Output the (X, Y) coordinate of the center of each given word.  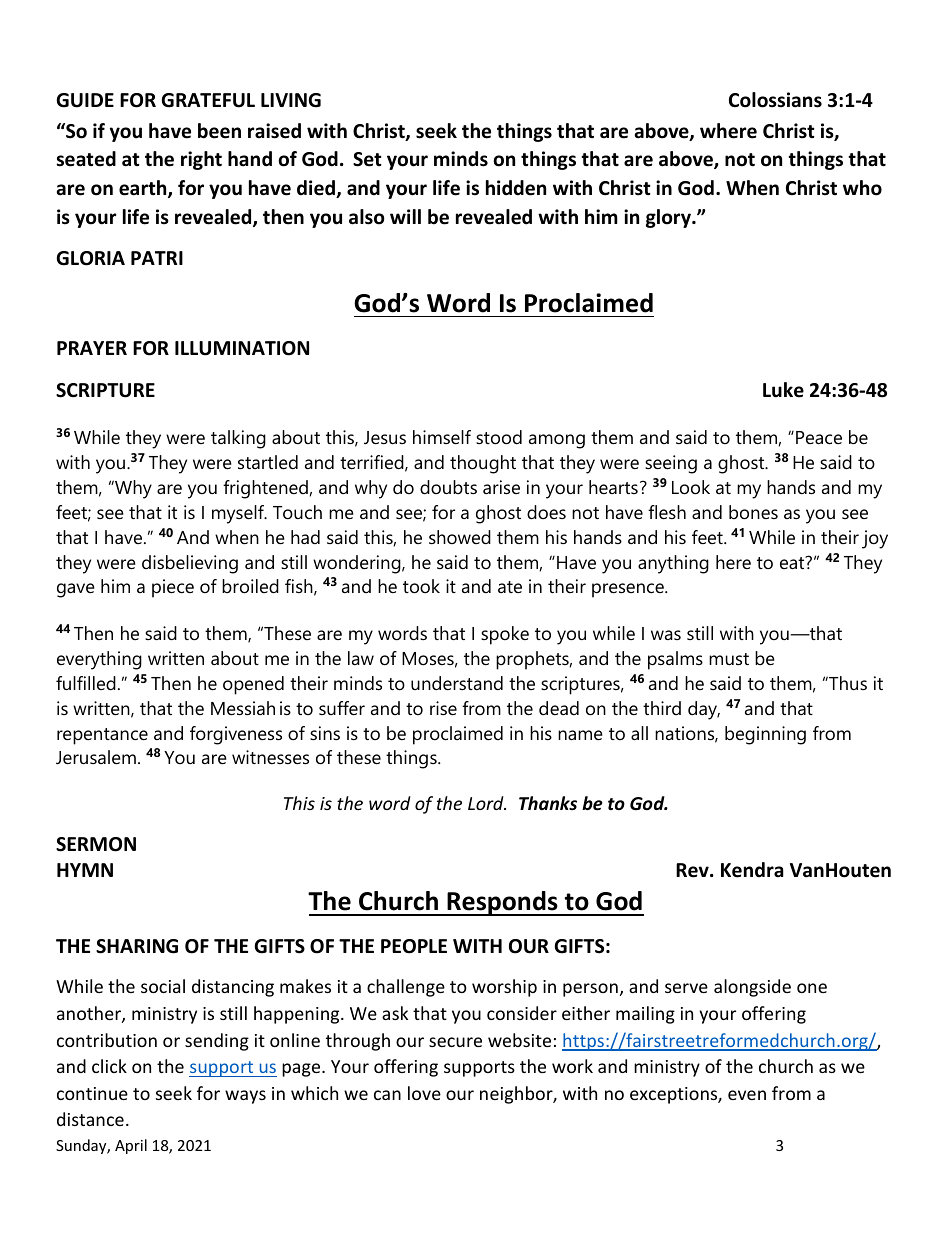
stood (499, 437)
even (747, 1095)
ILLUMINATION (242, 348)
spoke (505, 635)
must (729, 659)
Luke (783, 390)
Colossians (775, 100)
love (424, 1093)
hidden (516, 188)
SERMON (96, 844)
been (219, 131)
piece (173, 588)
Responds (502, 903)
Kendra (752, 870)
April (131, 1146)
